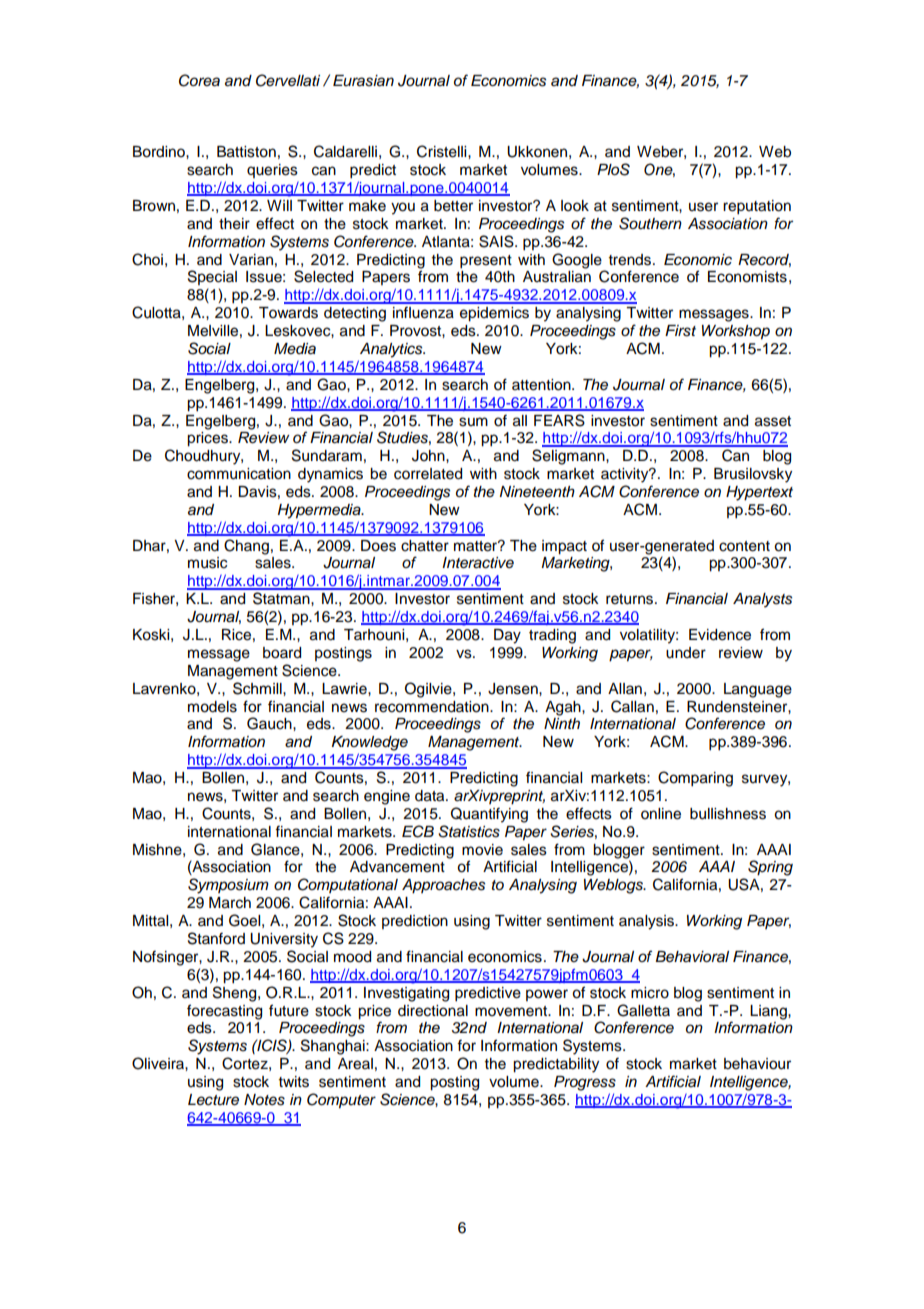 This document has height=1309, width=924. What do you see at coordinates (759, 493) in the document?
I see `Hypertext` at bounding box center [759, 493].
